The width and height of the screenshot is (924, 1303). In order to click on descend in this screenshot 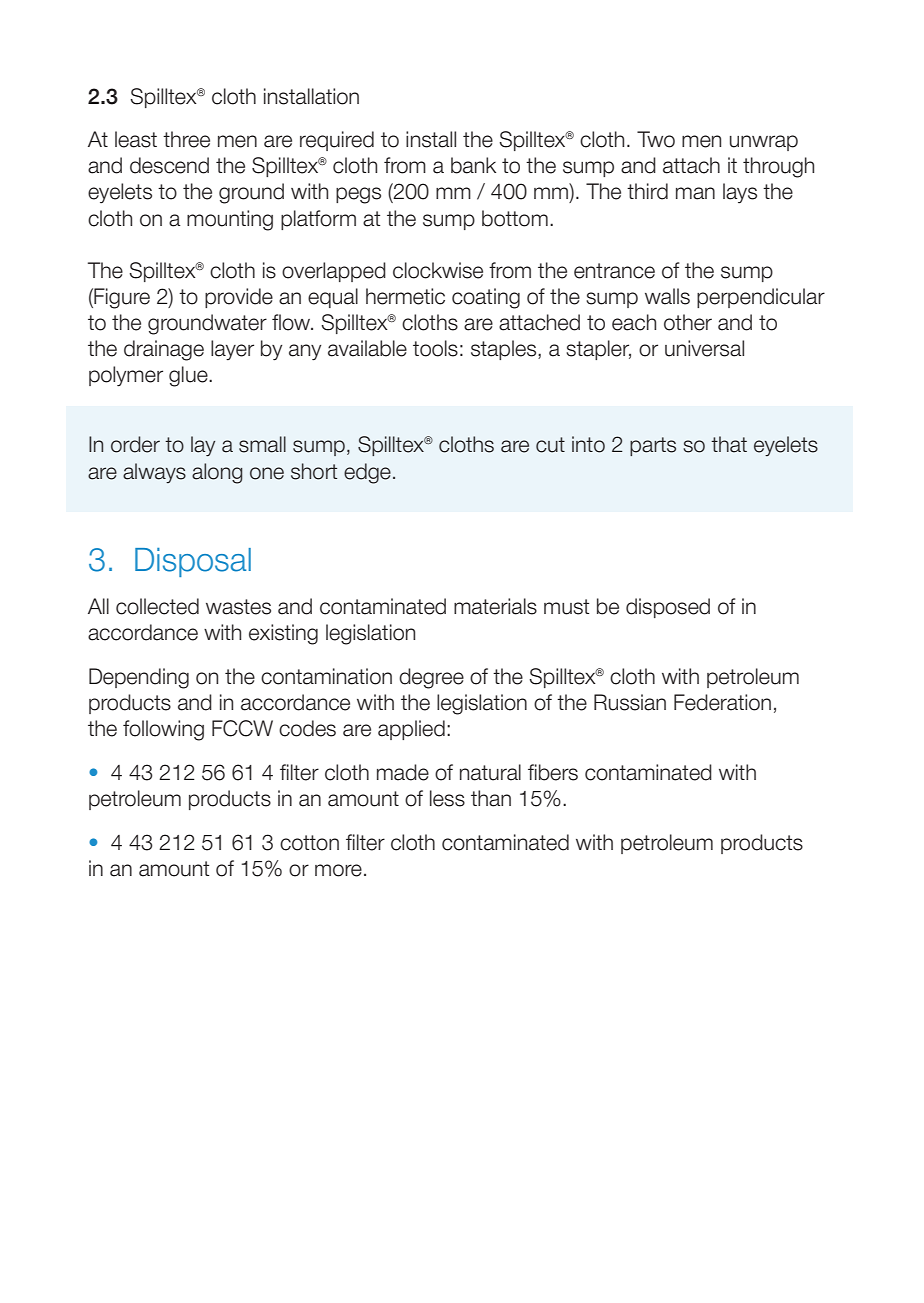, I will do `click(169, 165)`.
